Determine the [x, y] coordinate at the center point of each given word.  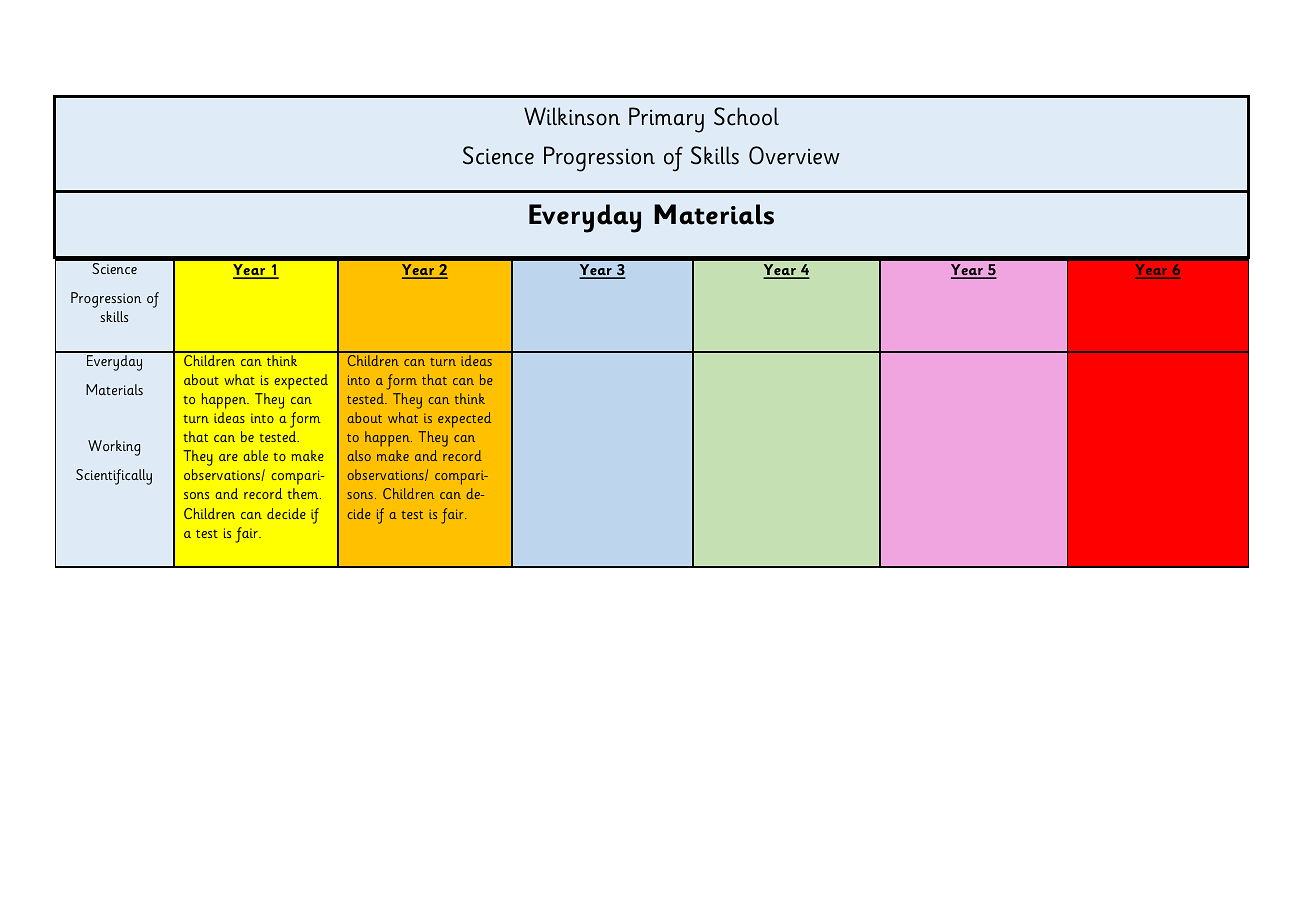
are [228, 457]
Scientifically [114, 477]
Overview [794, 155]
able [255, 455]
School [746, 116]
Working [114, 448]
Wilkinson [572, 116]
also [359, 455]
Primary [666, 120]
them [304, 493]
